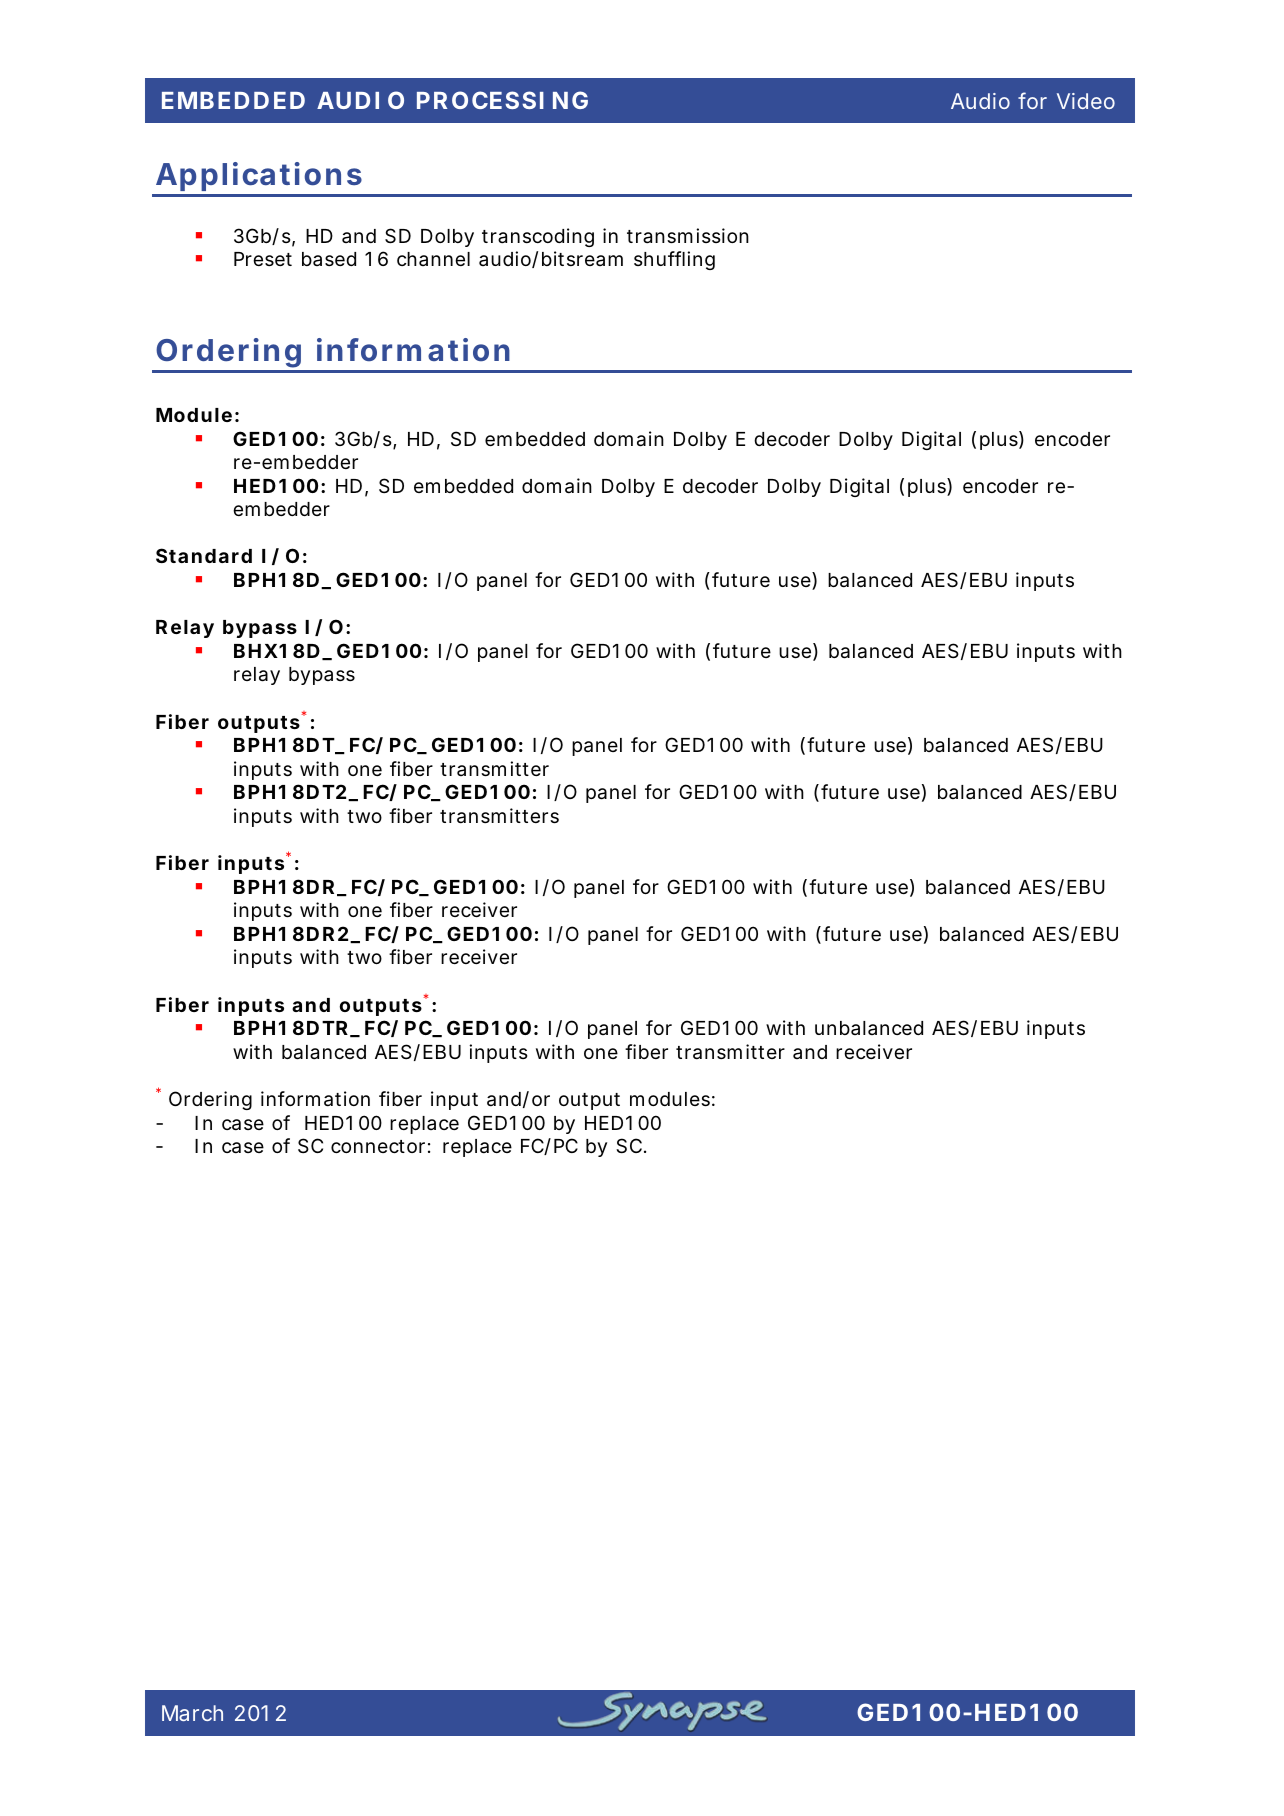 This screenshot has height=1816, width=1284. What do you see at coordinates (433, 259) in the screenshot?
I see `channel` at bounding box center [433, 259].
